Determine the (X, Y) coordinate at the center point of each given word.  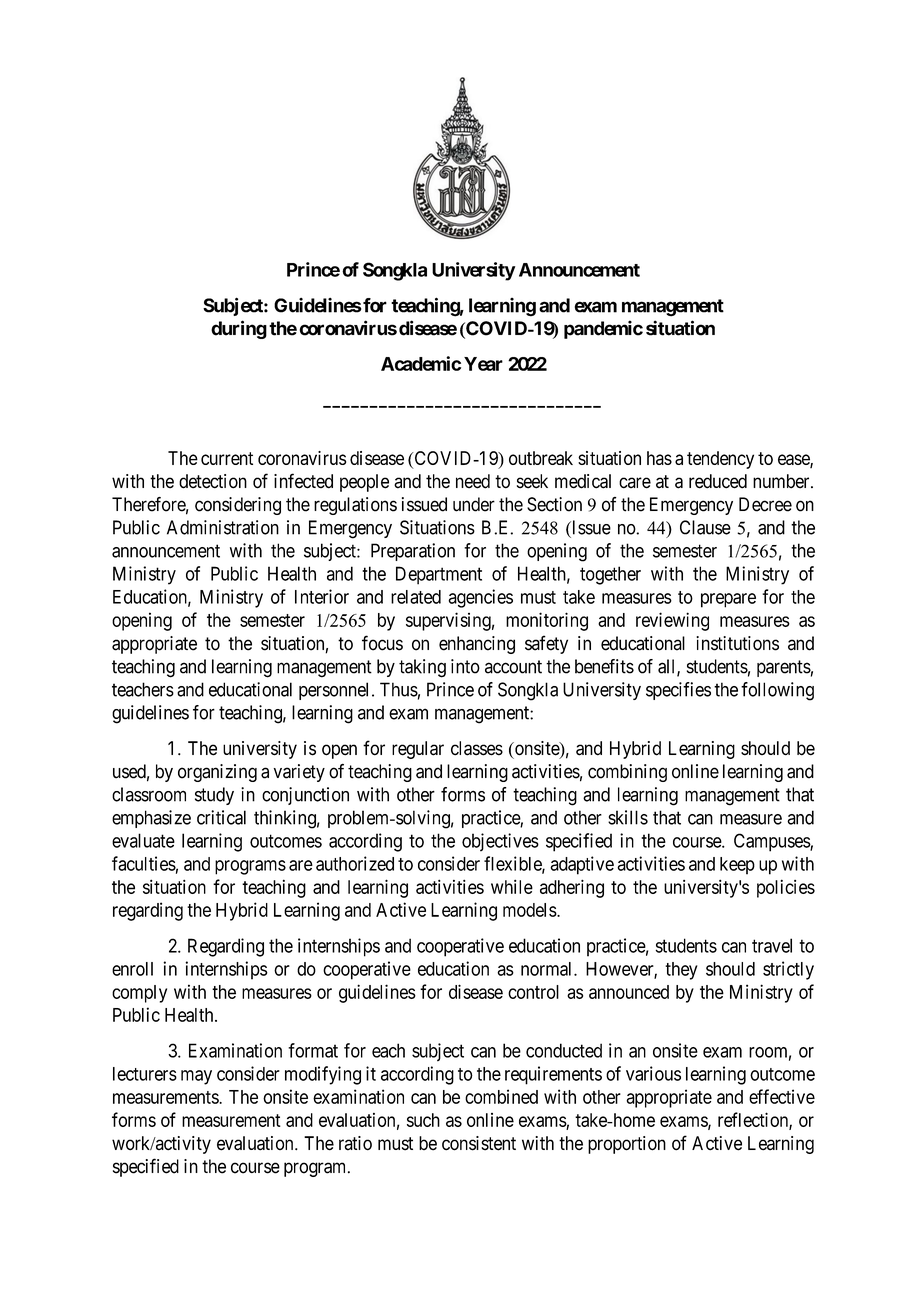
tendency (720, 460)
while (512, 886)
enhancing (477, 645)
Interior (322, 596)
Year (483, 364)
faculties (144, 863)
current (227, 458)
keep (737, 866)
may (196, 1077)
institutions (737, 643)
